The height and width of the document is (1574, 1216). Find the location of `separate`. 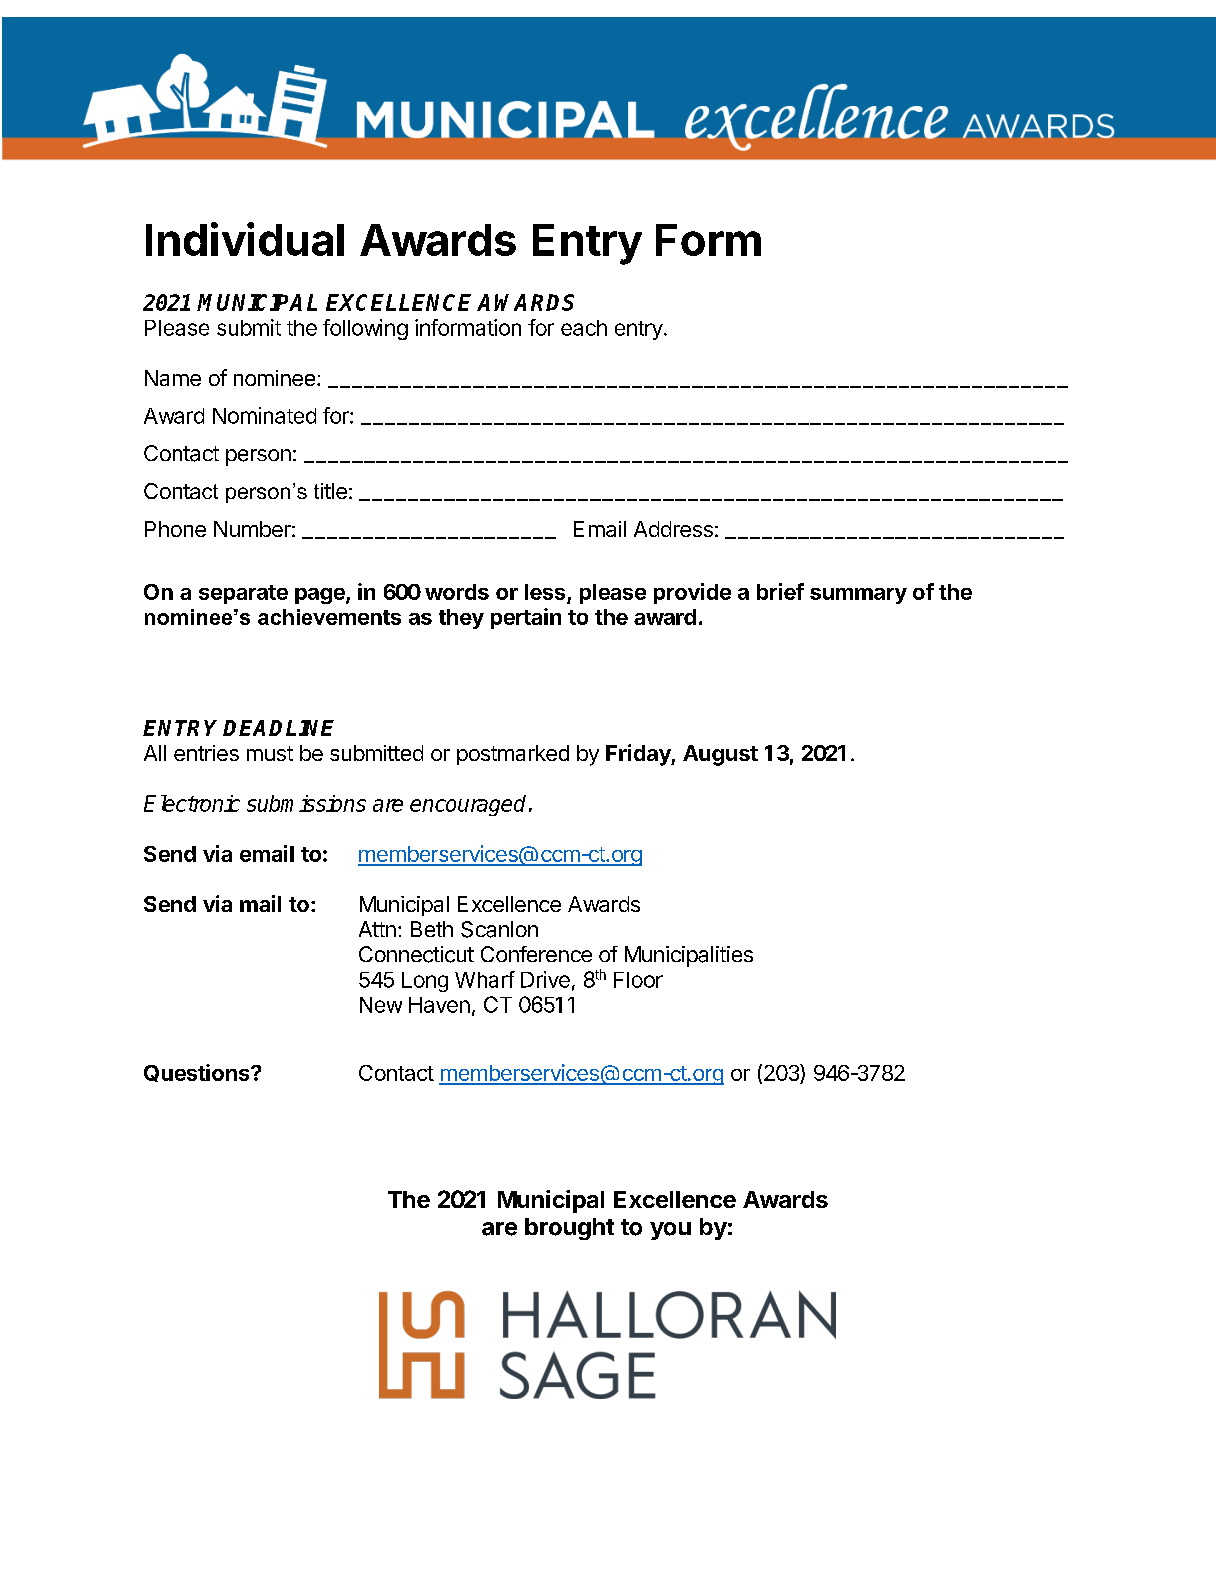

separate is located at coordinates (243, 594).
